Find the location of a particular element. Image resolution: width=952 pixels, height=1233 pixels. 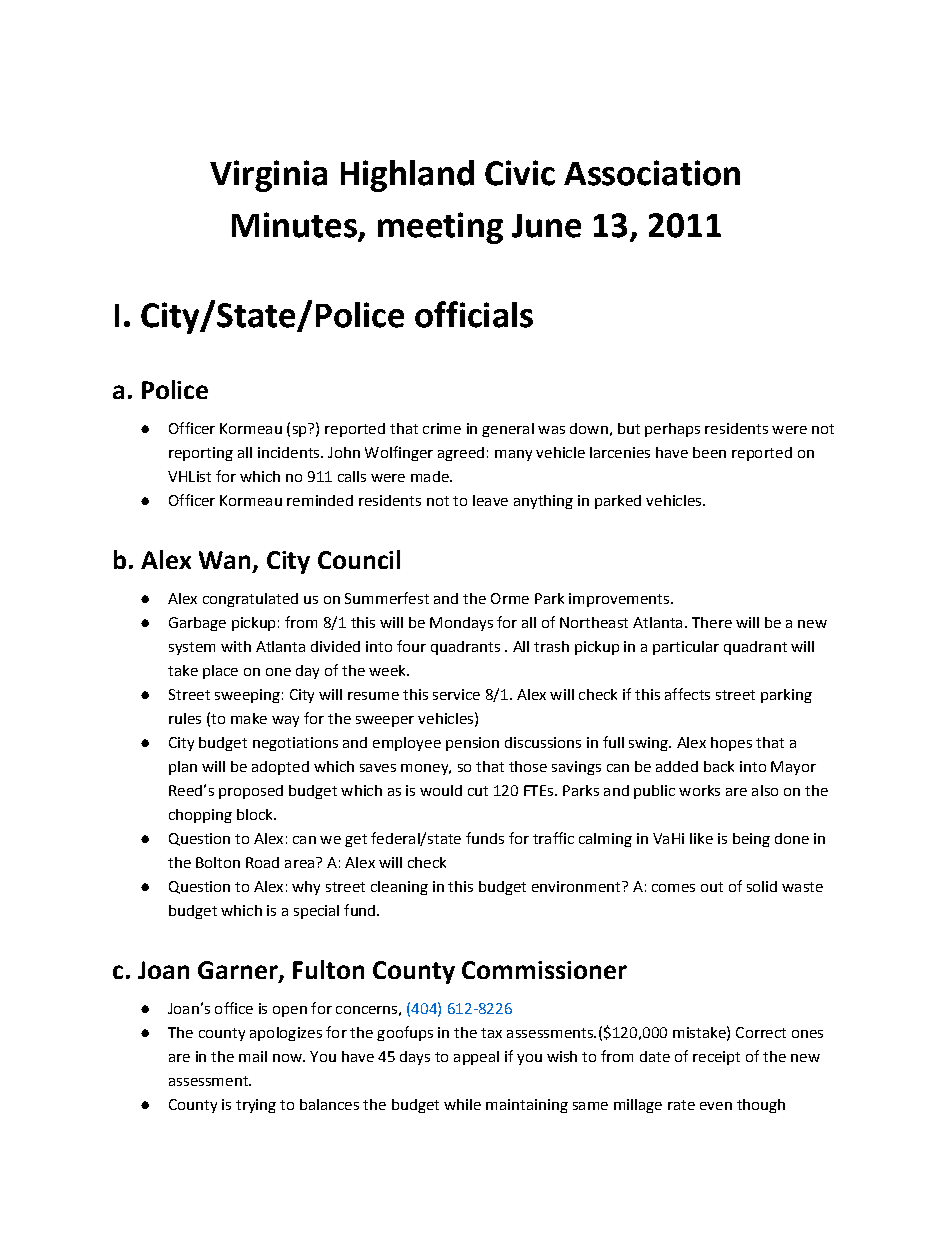

Civic is located at coordinates (520, 173).
